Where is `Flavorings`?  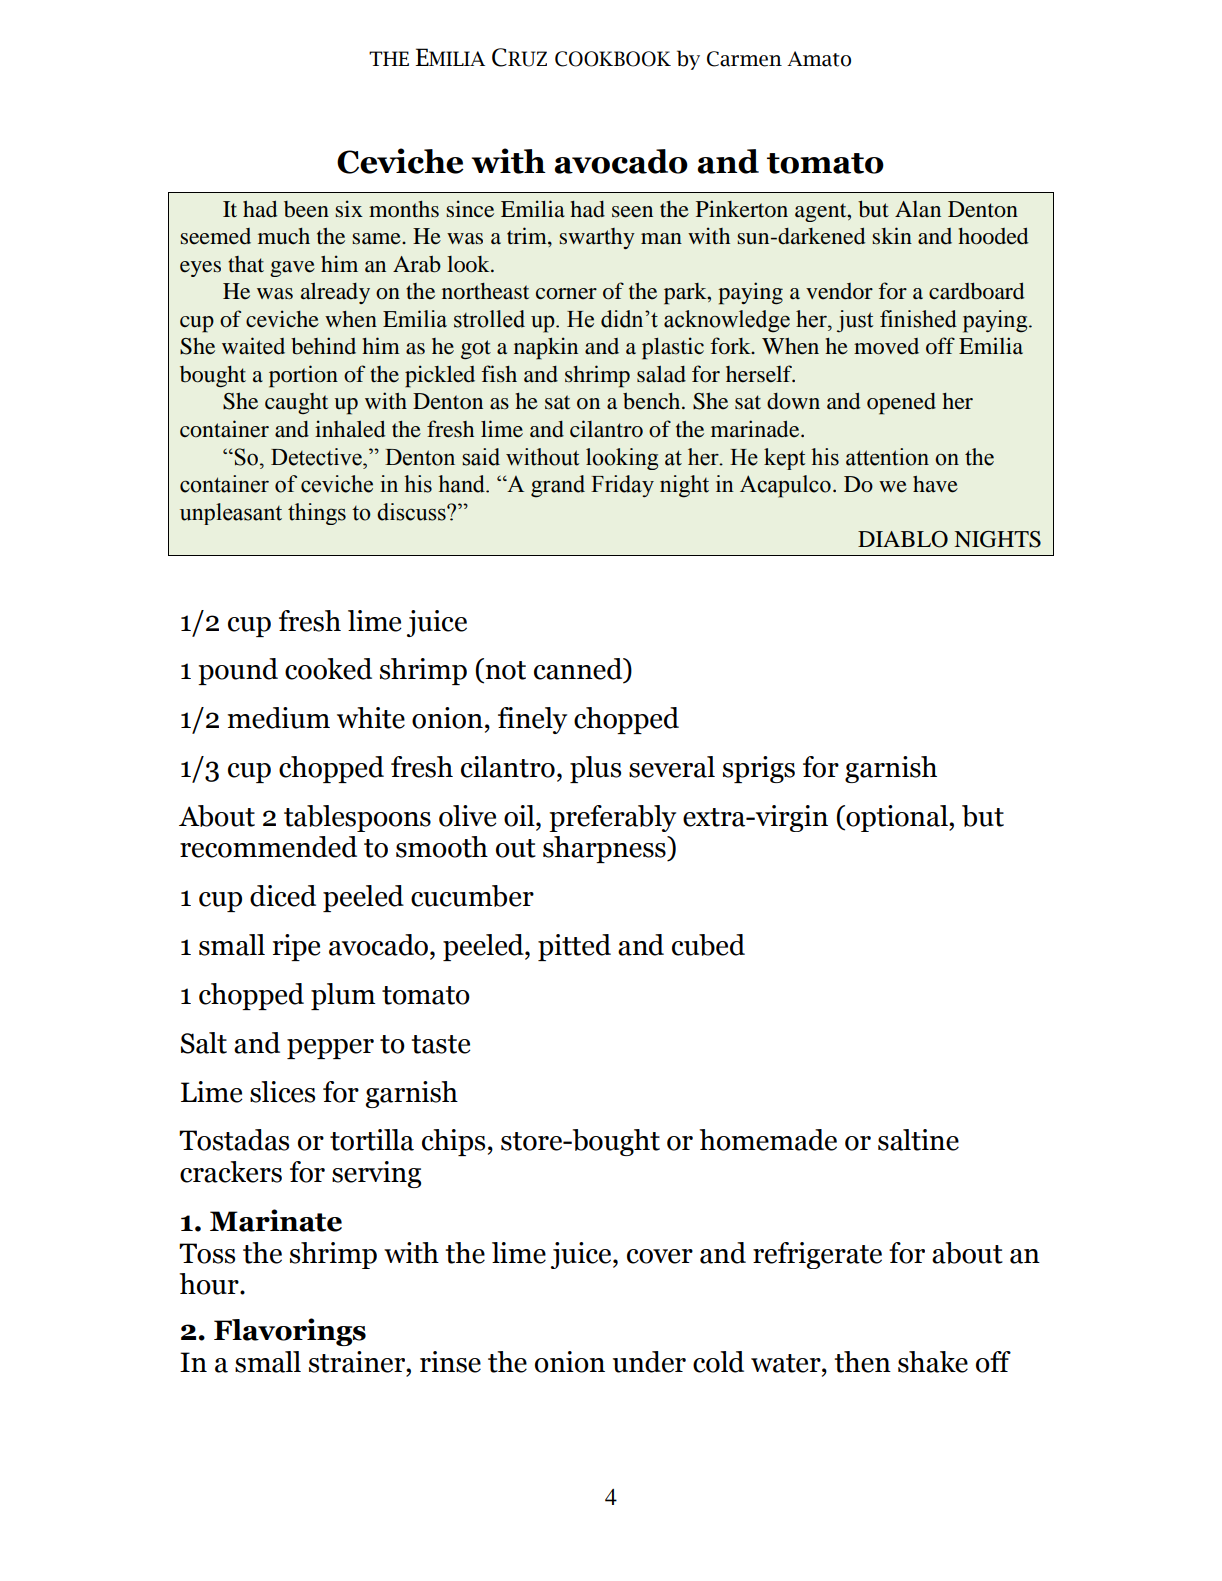 Flavorings is located at coordinates (290, 1332).
